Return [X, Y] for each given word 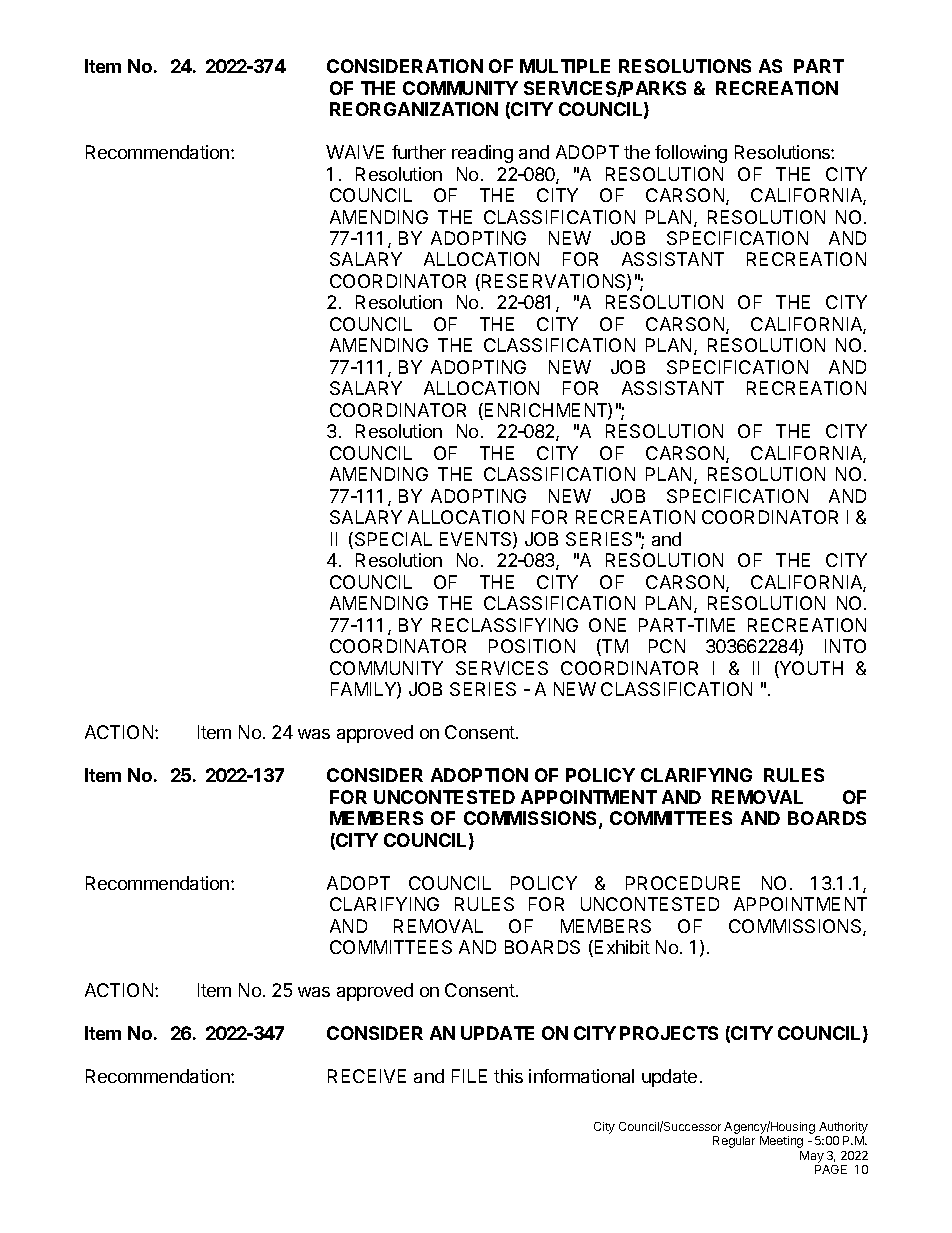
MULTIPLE [565, 66]
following [691, 154]
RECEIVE [367, 1076]
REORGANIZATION [414, 109]
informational [581, 1076]
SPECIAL [392, 540]
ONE [607, 625]
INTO [845, 646]
